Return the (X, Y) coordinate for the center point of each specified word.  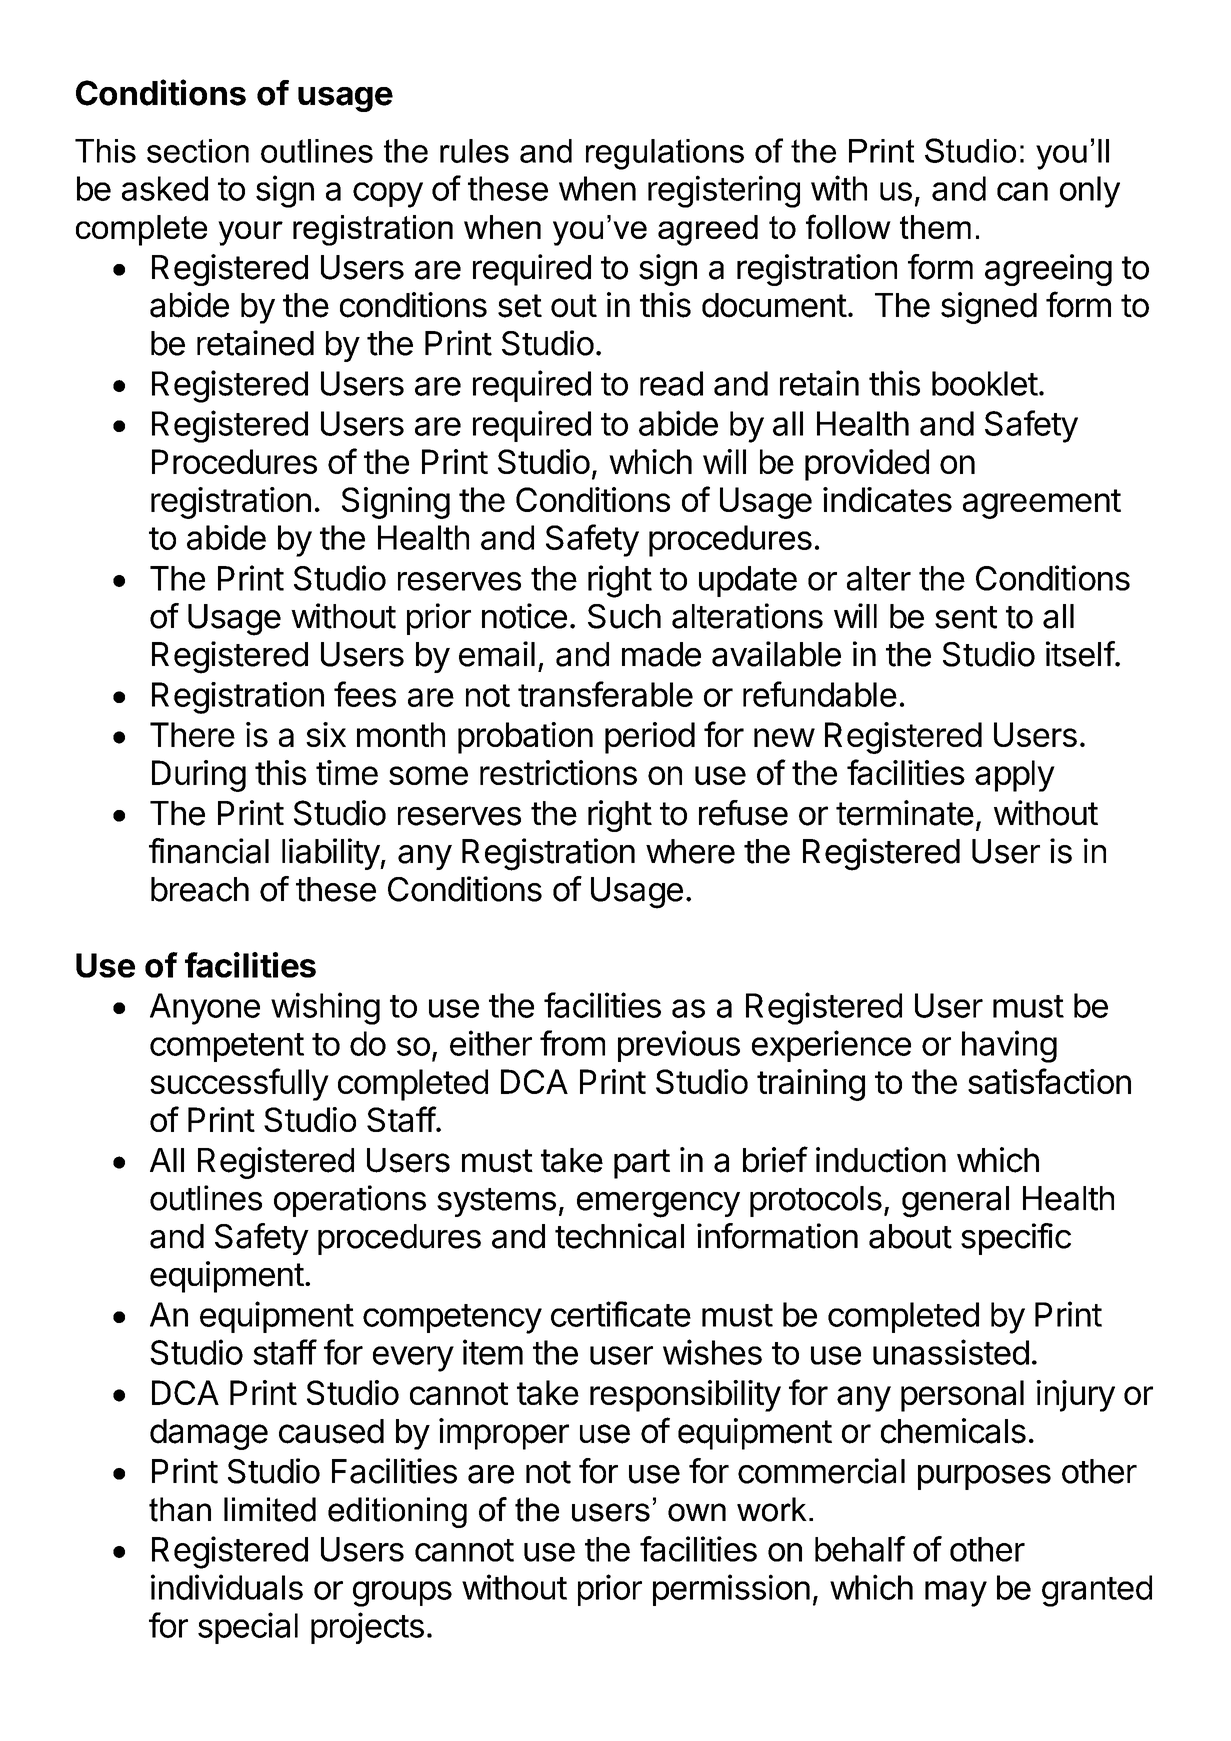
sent (966, 617)
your (250, 233)
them (935, 227)
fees (365, 694)
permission (731, 1590)
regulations (665, 154)
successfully (239, 1084)
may (956, 1594)
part (642, 1164)
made (661, 654)
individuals (227, 1587)
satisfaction (1049, 1081)
